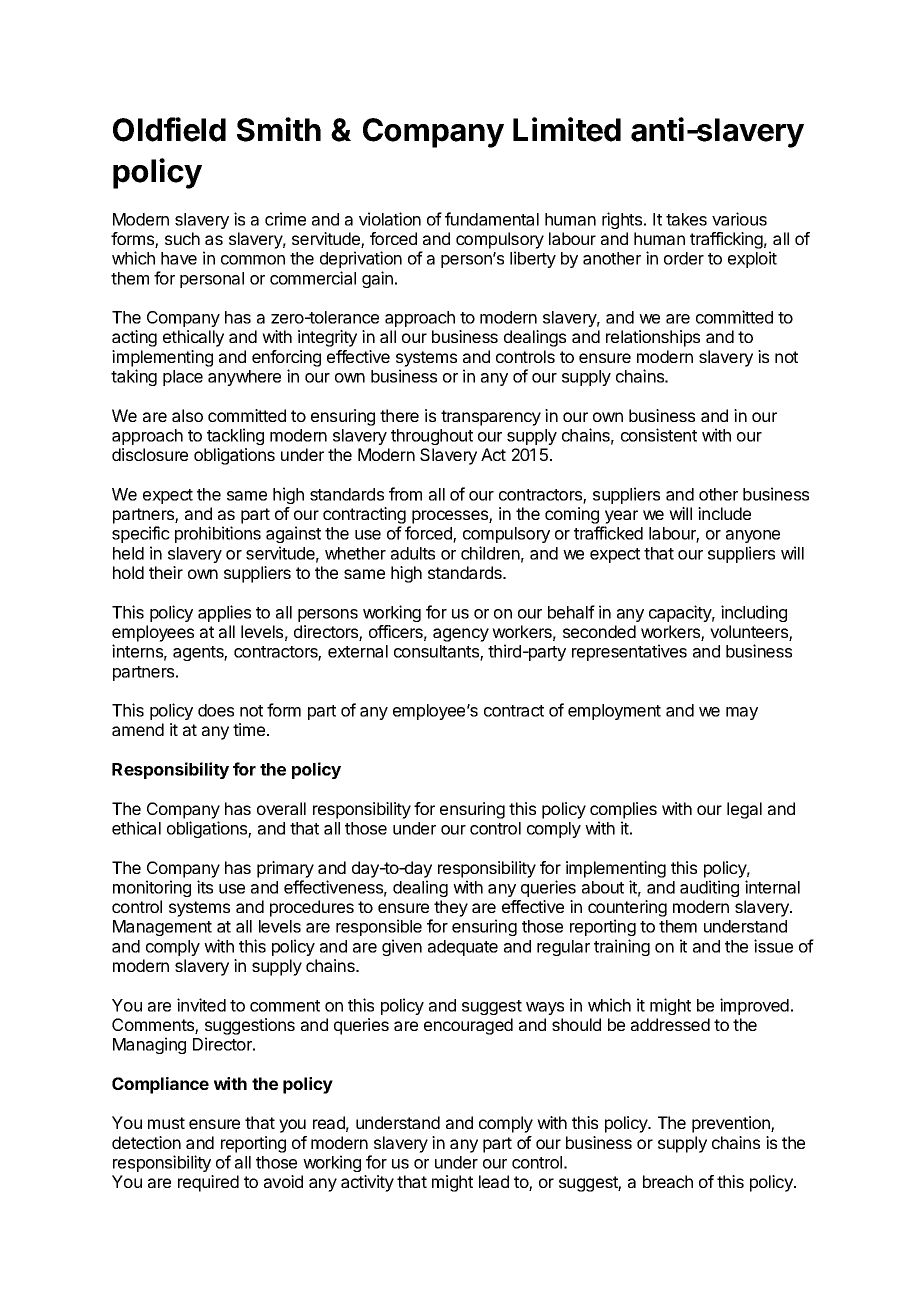 The image size is (924, 1308). I want to click on required, so click(208, 1183).
